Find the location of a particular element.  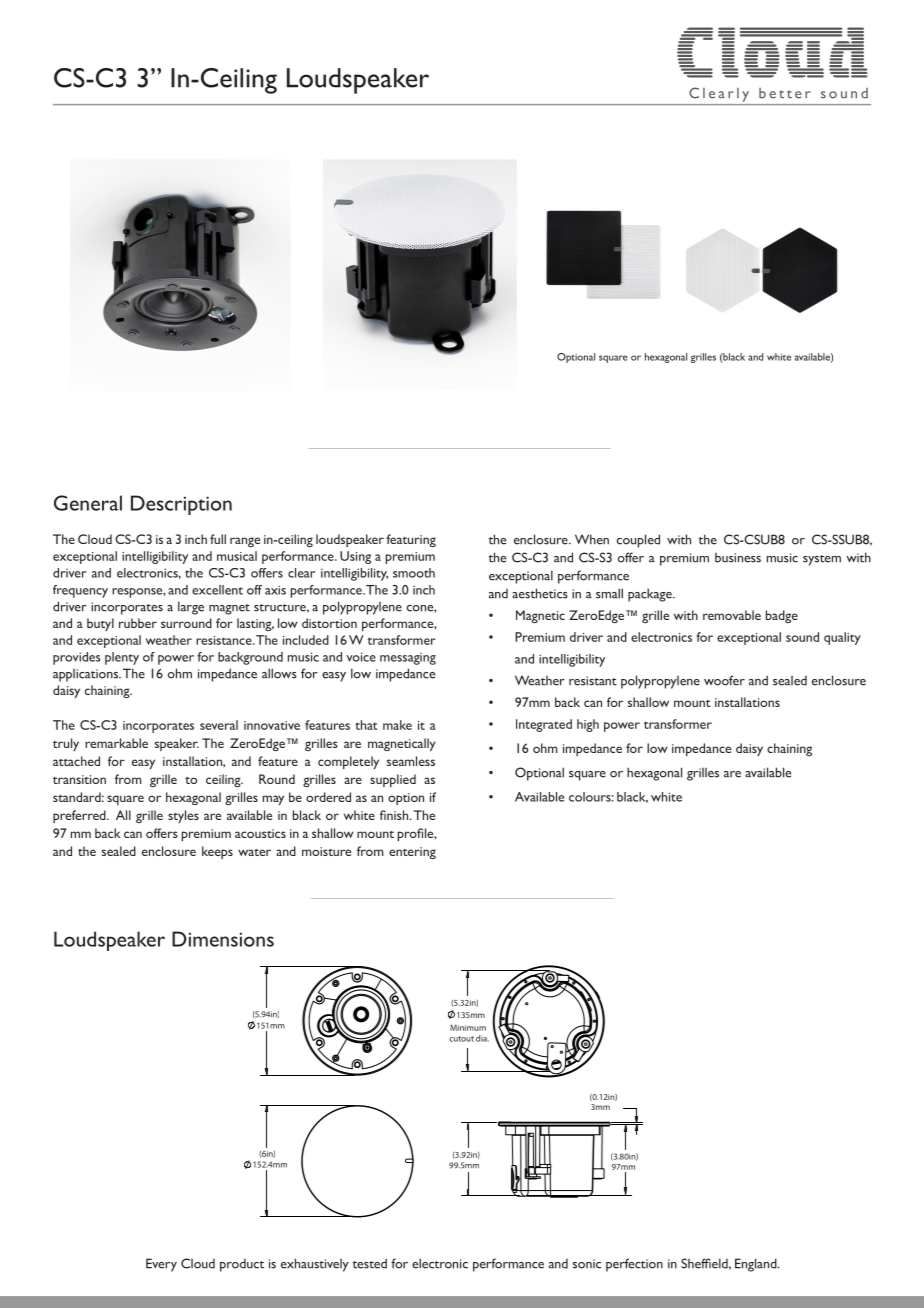

Description is located at coordinates (181, 505).
